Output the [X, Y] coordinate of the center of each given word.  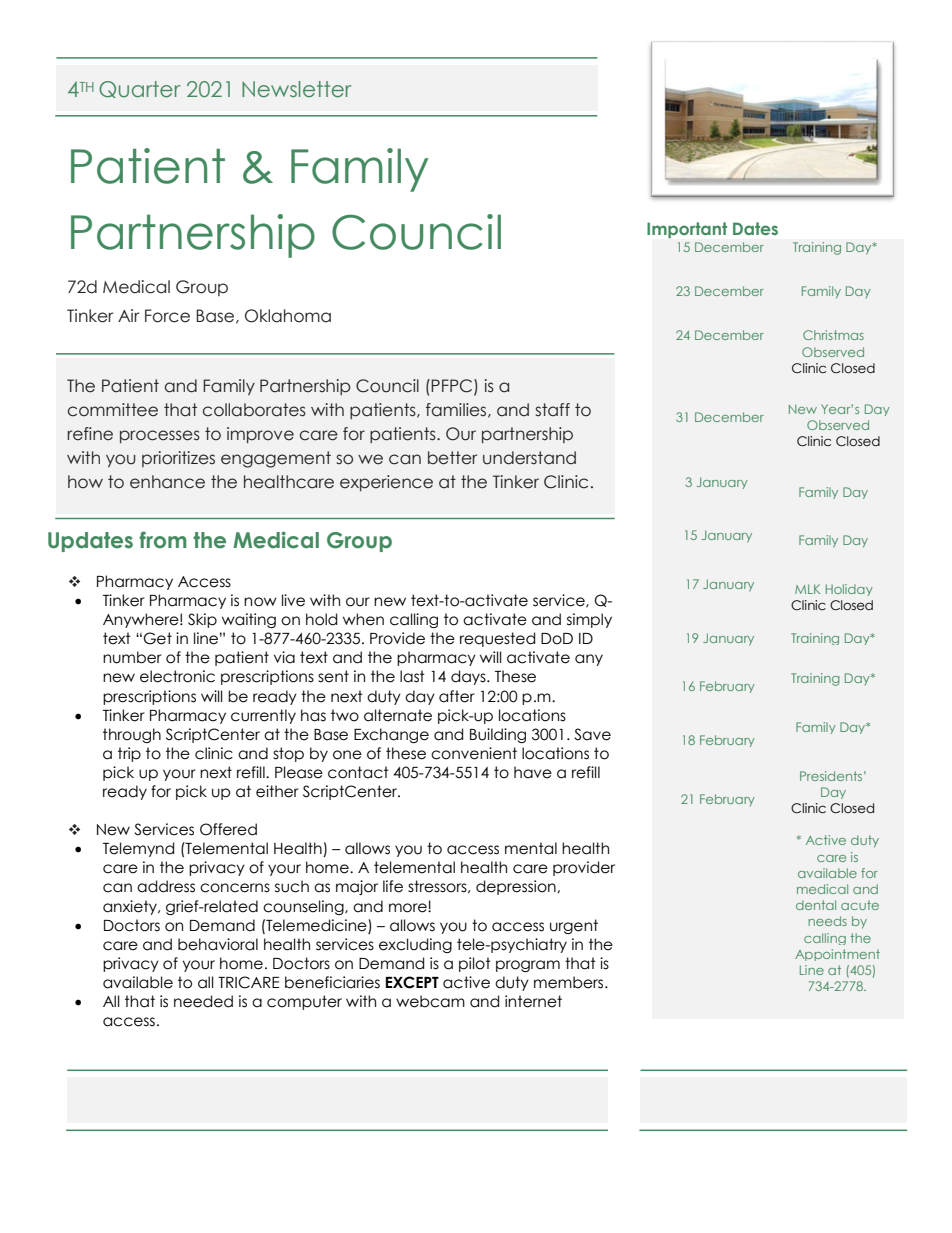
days [469, 677]
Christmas [833, 335]
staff [552, 410]
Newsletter [297, 89]
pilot [475, 964]
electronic [177, 676]
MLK [807, 589]
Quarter [140, 89]
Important [687, 230]
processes [160, 436]
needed [203, 1001]
